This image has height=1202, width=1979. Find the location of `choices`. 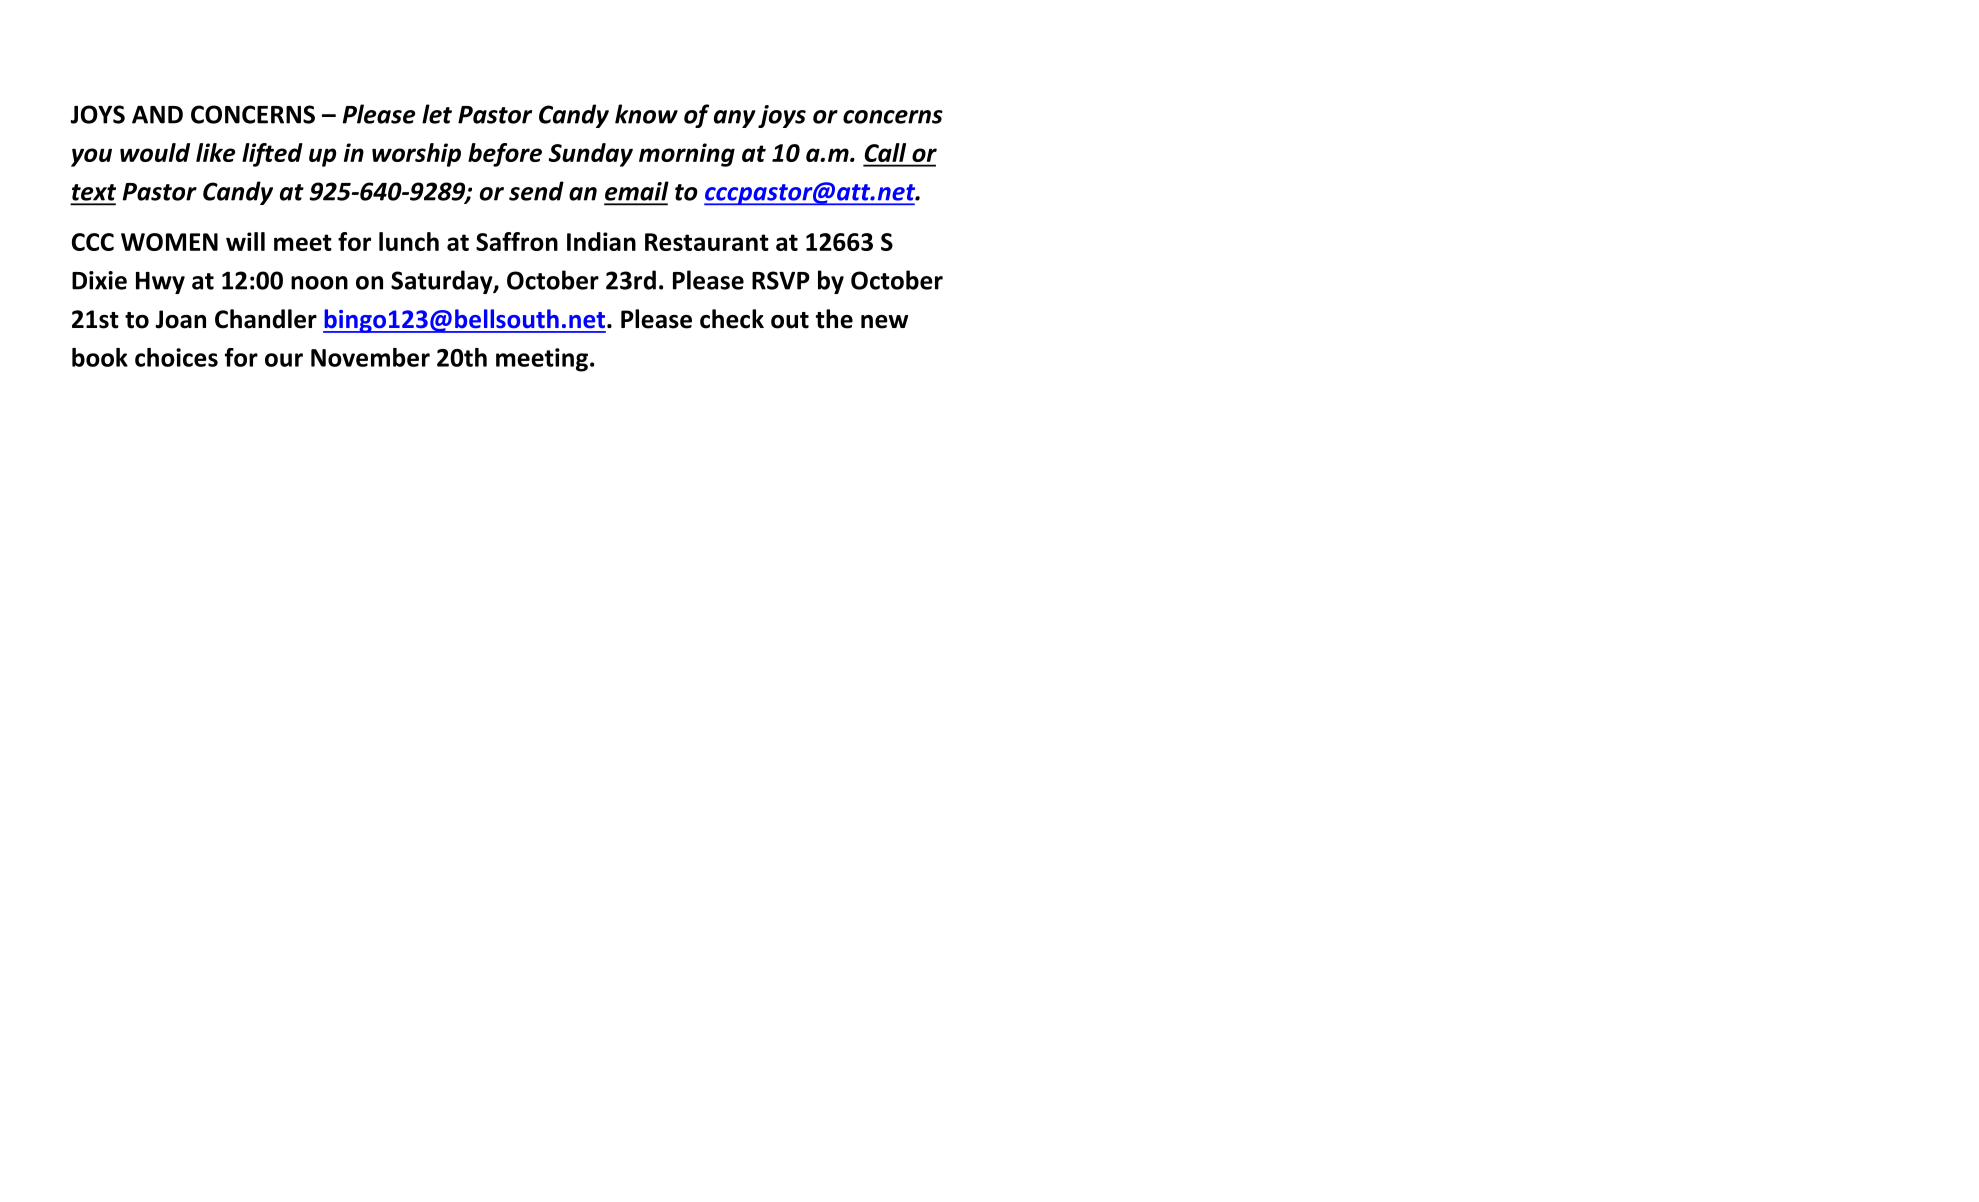

choices is located at coordinates (176, 357).
